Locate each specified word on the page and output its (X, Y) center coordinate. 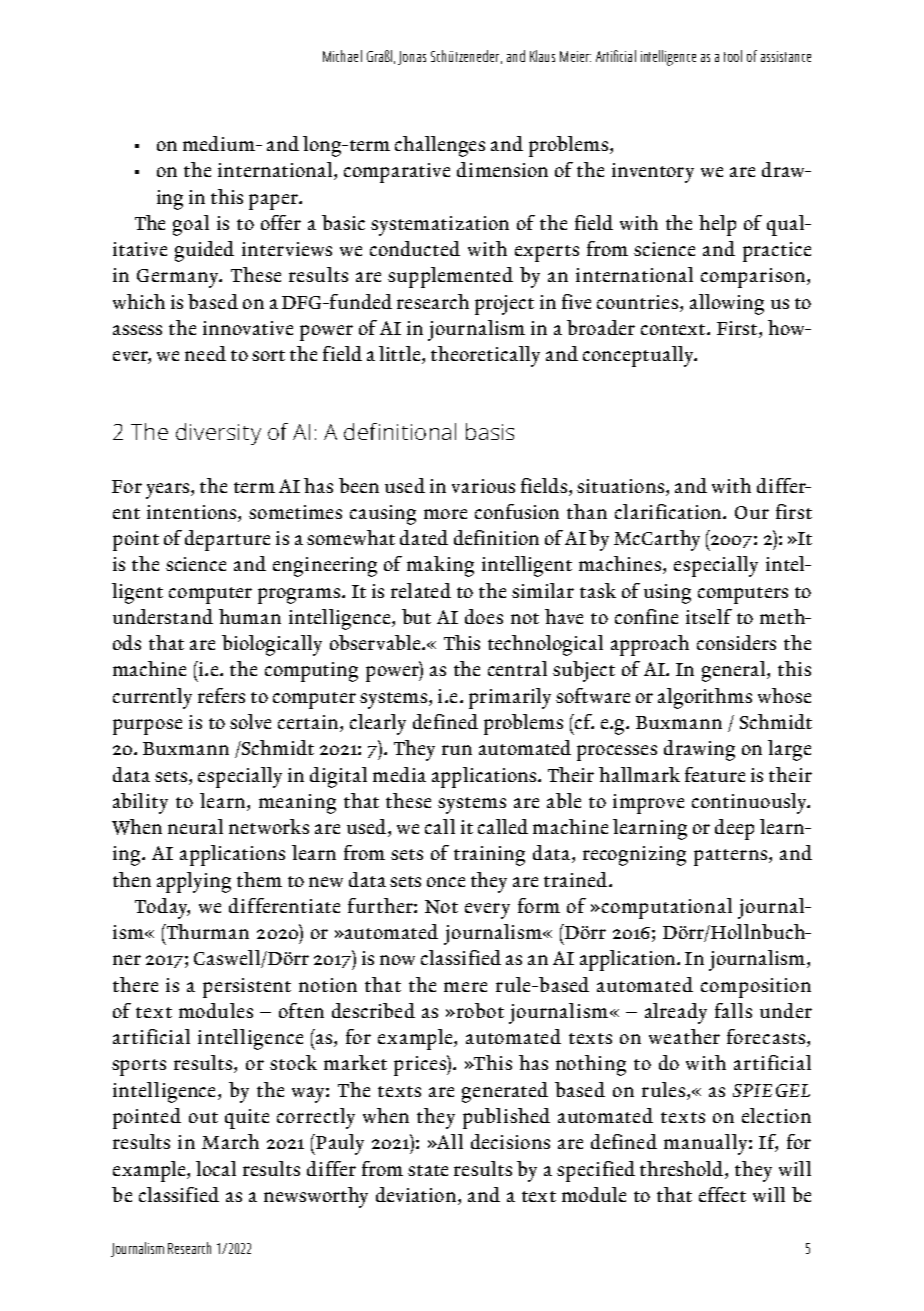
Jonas (412, 58)
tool (733, 56)
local (216, 1168)
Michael (342, 56)
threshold (683, 1168)
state (428, 1170)
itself (709, 616)
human (250, 616)
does (484, 616)
